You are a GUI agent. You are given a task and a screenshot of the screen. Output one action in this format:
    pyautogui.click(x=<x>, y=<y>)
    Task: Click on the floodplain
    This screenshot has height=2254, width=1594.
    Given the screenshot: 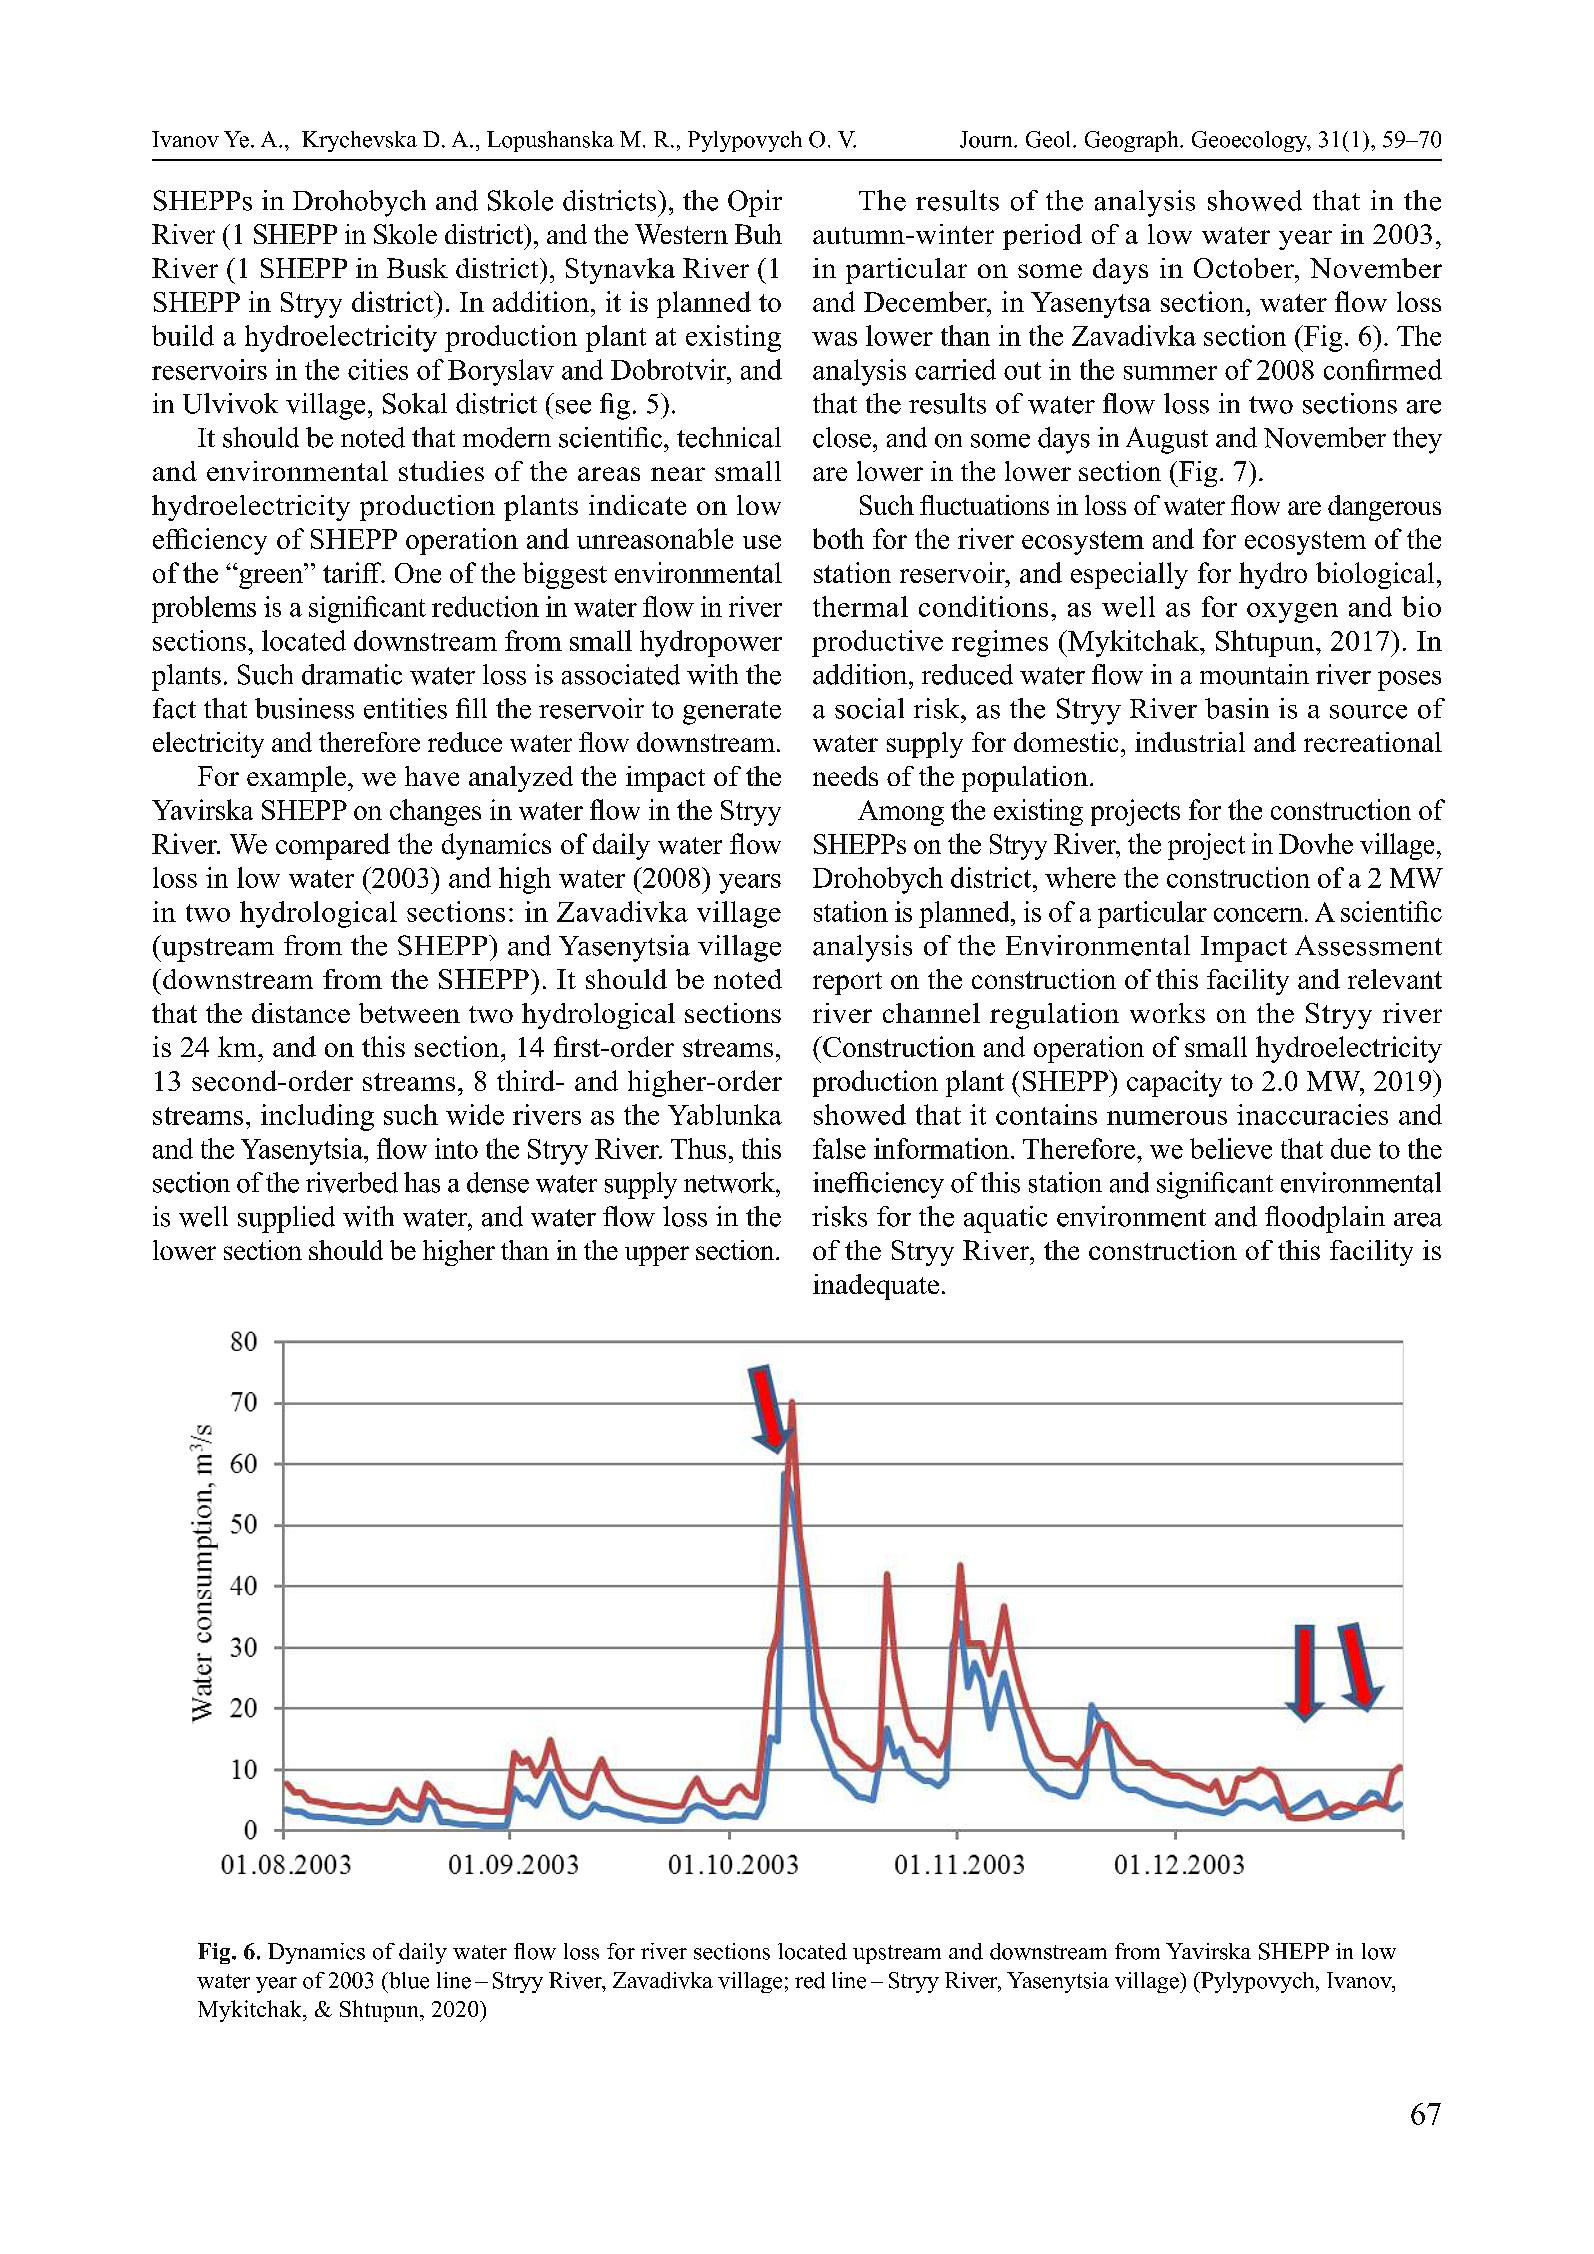 What is the action you would take?
    pyautogui.click(x=1325, y=1219)
